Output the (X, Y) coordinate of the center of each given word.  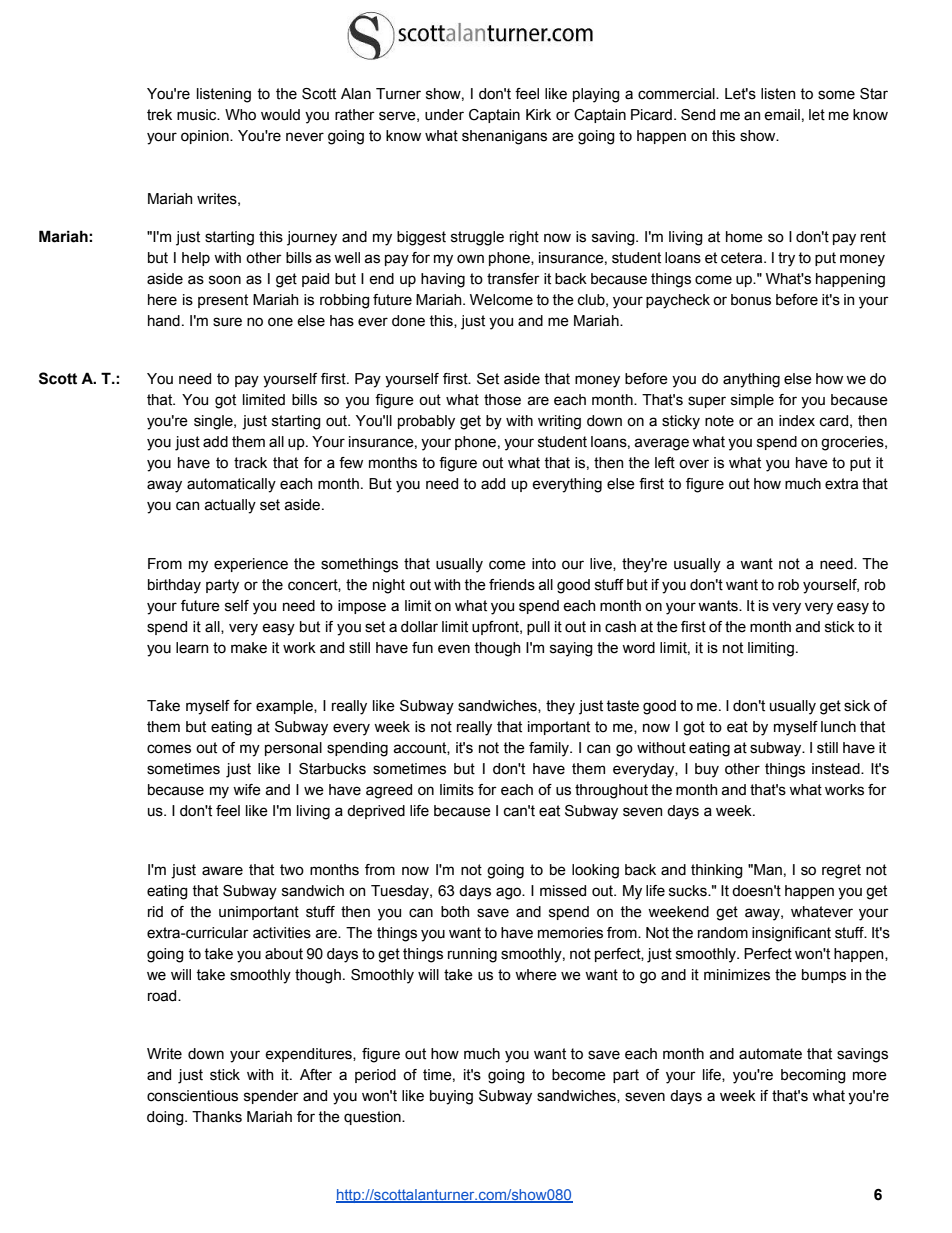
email (782, 115)
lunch (838, 727)
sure (227, 322)
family (550, 749)
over (694, 464)
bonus (751, 300)
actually (230, 506)
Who (240, 115)
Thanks (217, 1117)
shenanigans (504, 137)
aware (222, 871)
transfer (513, 279)
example (285, 707)
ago (510, 893)
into (544, 564)
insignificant (791, 934)
